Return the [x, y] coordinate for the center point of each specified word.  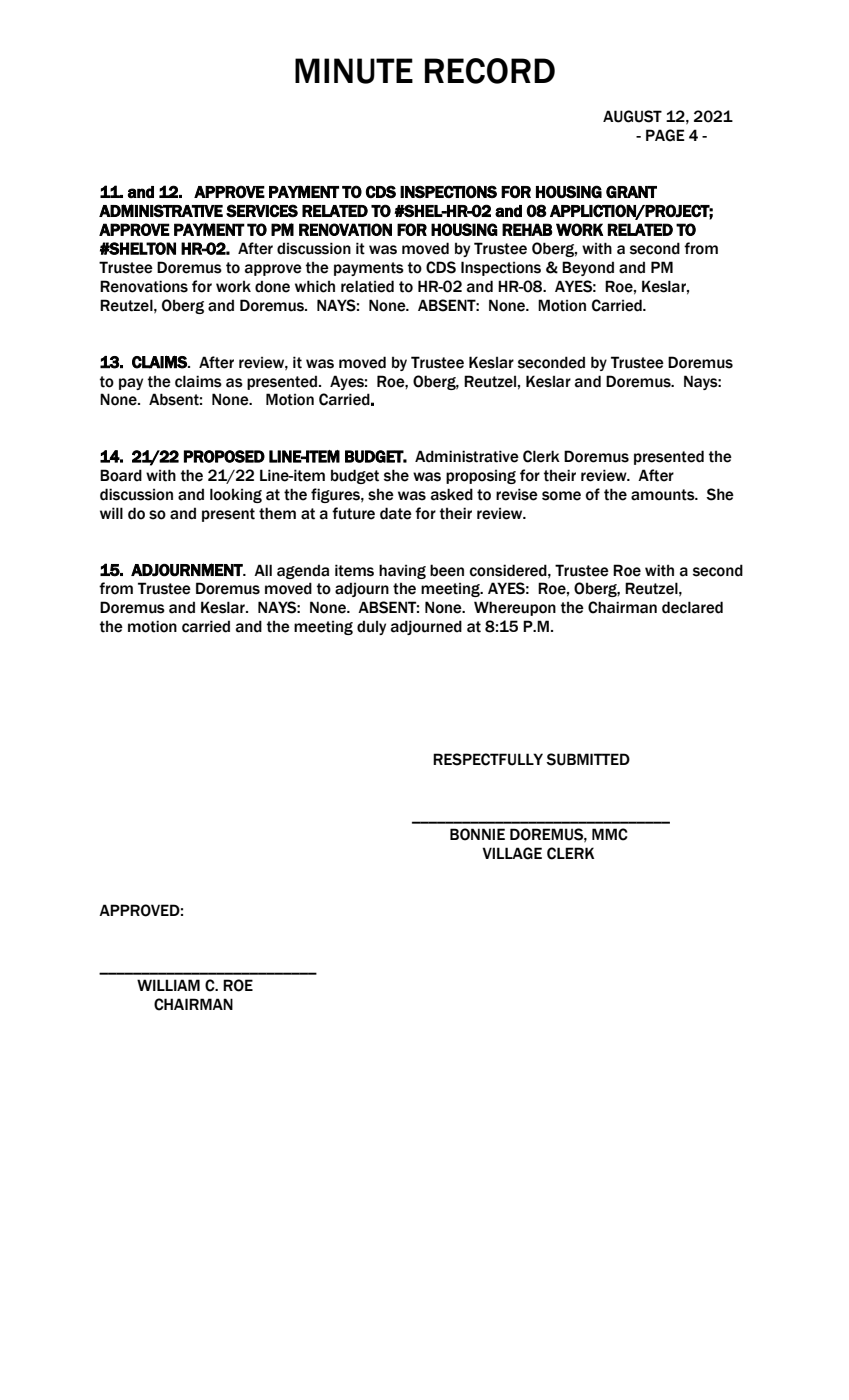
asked [452, 494]
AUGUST [632, 116]
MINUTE [354, 71]
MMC [609, 834]
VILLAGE [512, 853]
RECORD [490, 71]
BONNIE [477, 834]
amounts [664, 495]
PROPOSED [224, 456]
